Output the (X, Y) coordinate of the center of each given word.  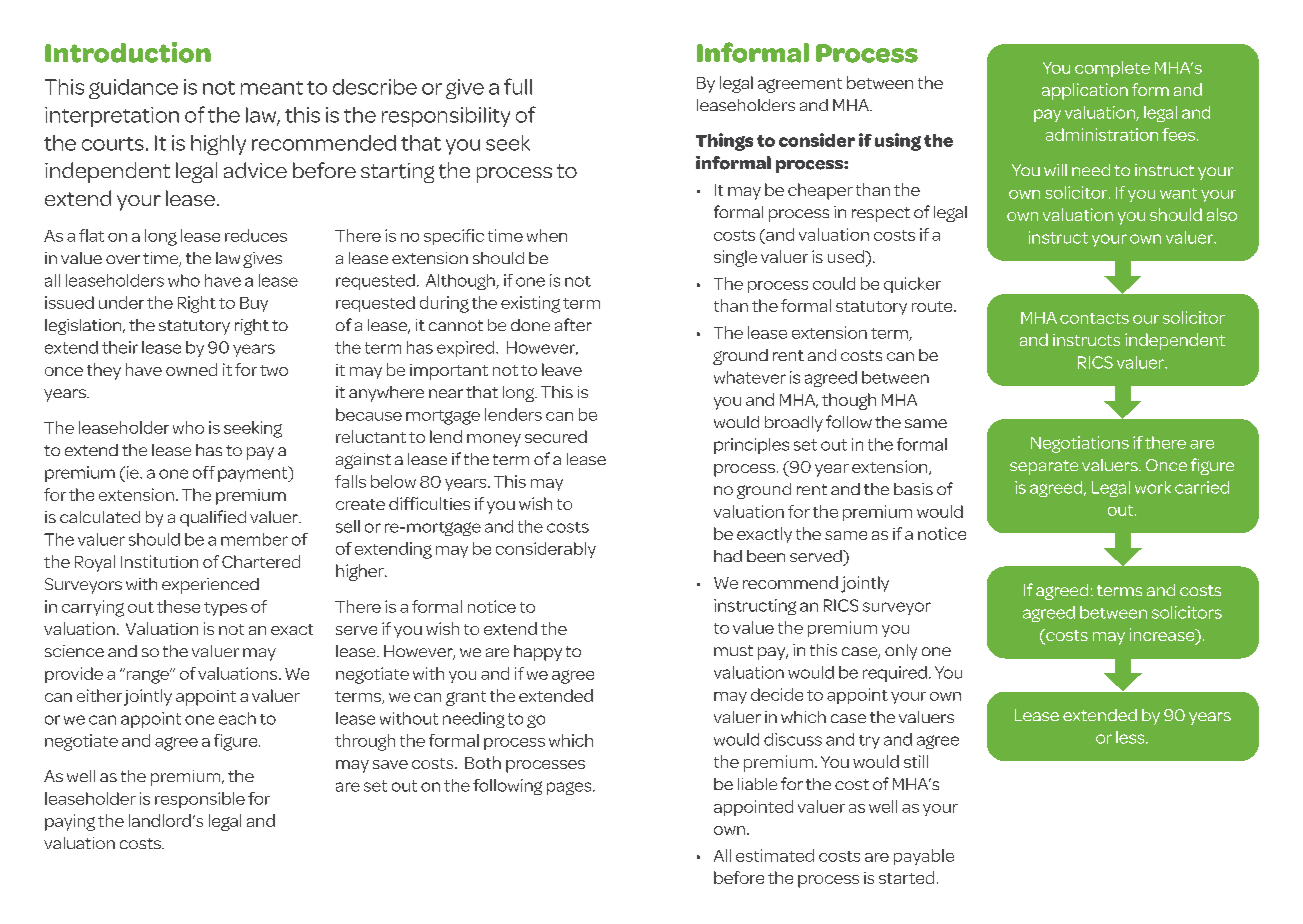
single (735, 258)
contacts (1094, 318)
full (518, 86)
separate (1044, 467)
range (147, 676)
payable (924, 857)
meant (272, 88)
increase (1163, 636)
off (204, 472)
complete (1112, 69)
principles (751, 446)
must (733, 650)
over (123, 259)
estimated (775, 855)
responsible (200, 800)
